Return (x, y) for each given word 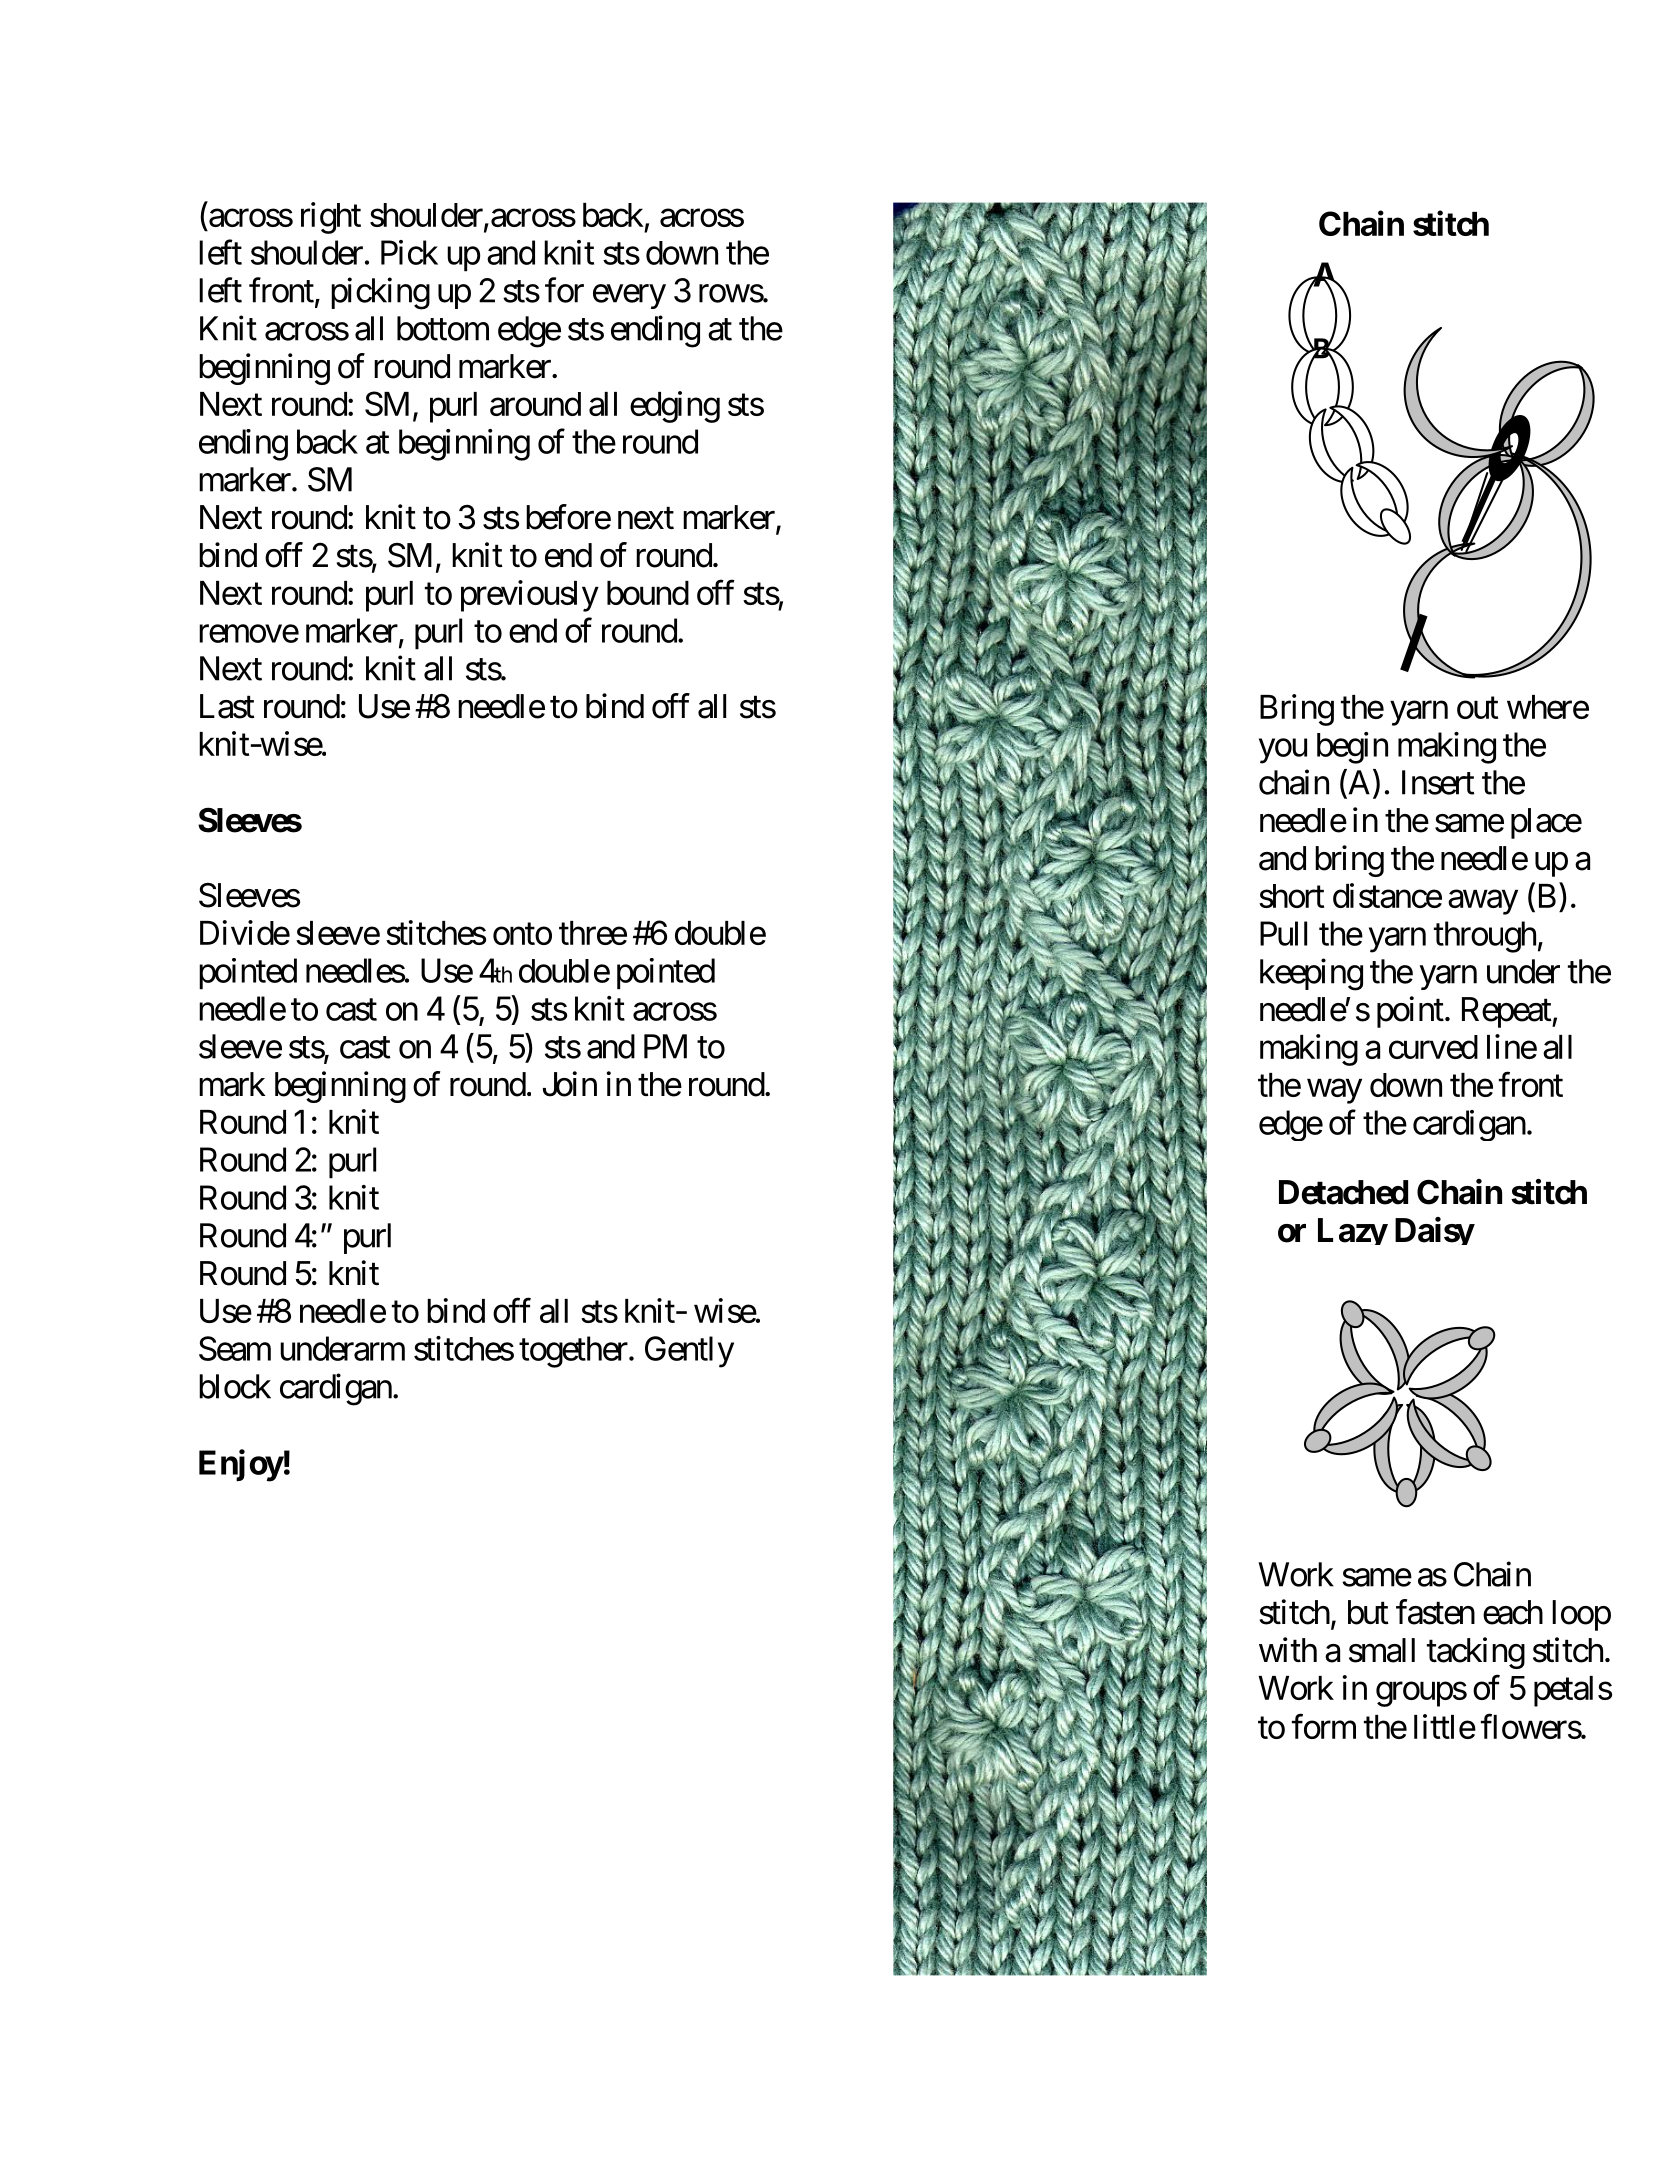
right (331, 218)
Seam (235, 1348)
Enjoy (241, 1465)
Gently (689, 1352)
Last (227, 706)
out (1477, 708)
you (1283, 751)
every (629, 297)
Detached (1343, 1192)
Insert (1438, 782)
